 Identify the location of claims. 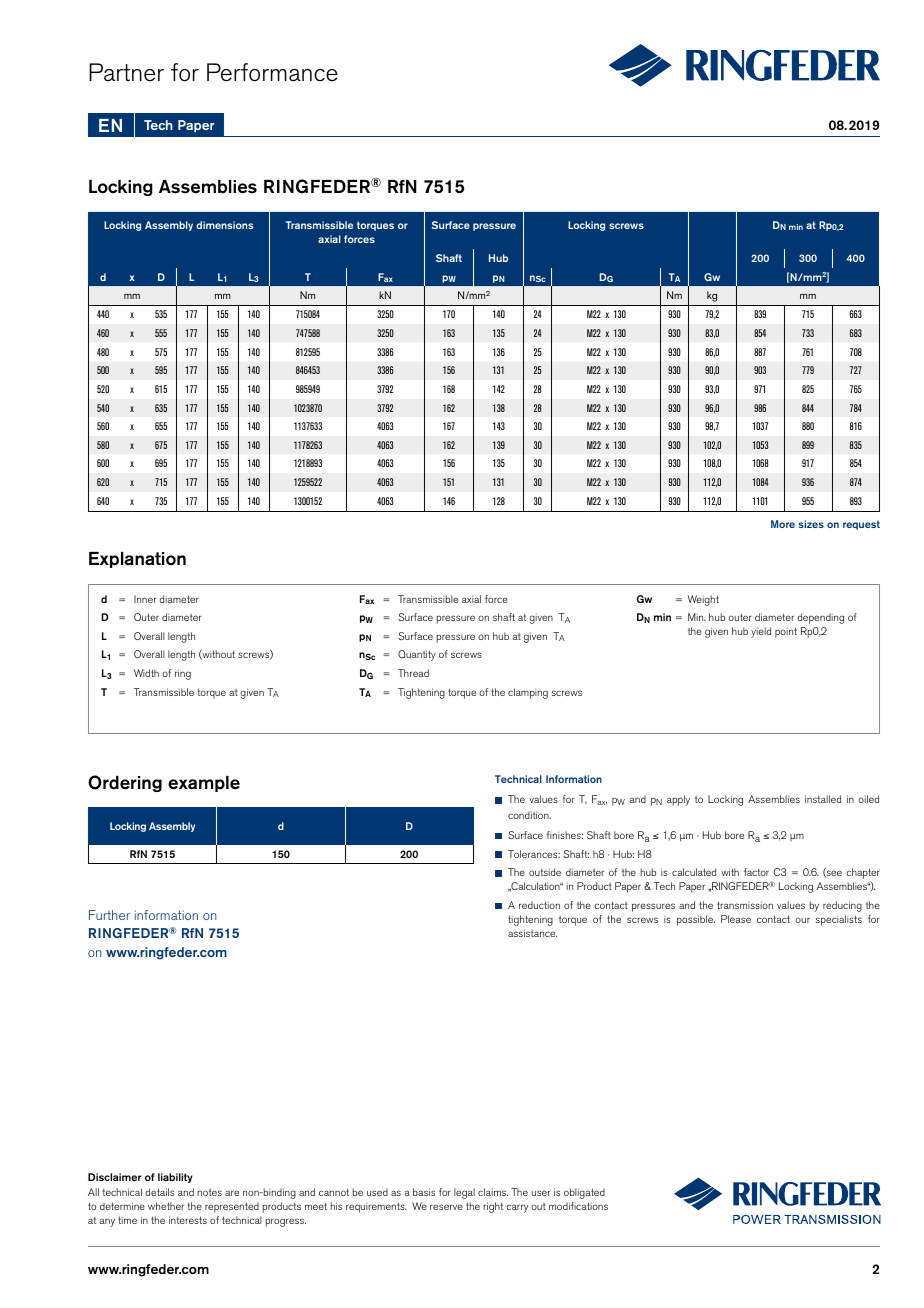
(493, 1192).
